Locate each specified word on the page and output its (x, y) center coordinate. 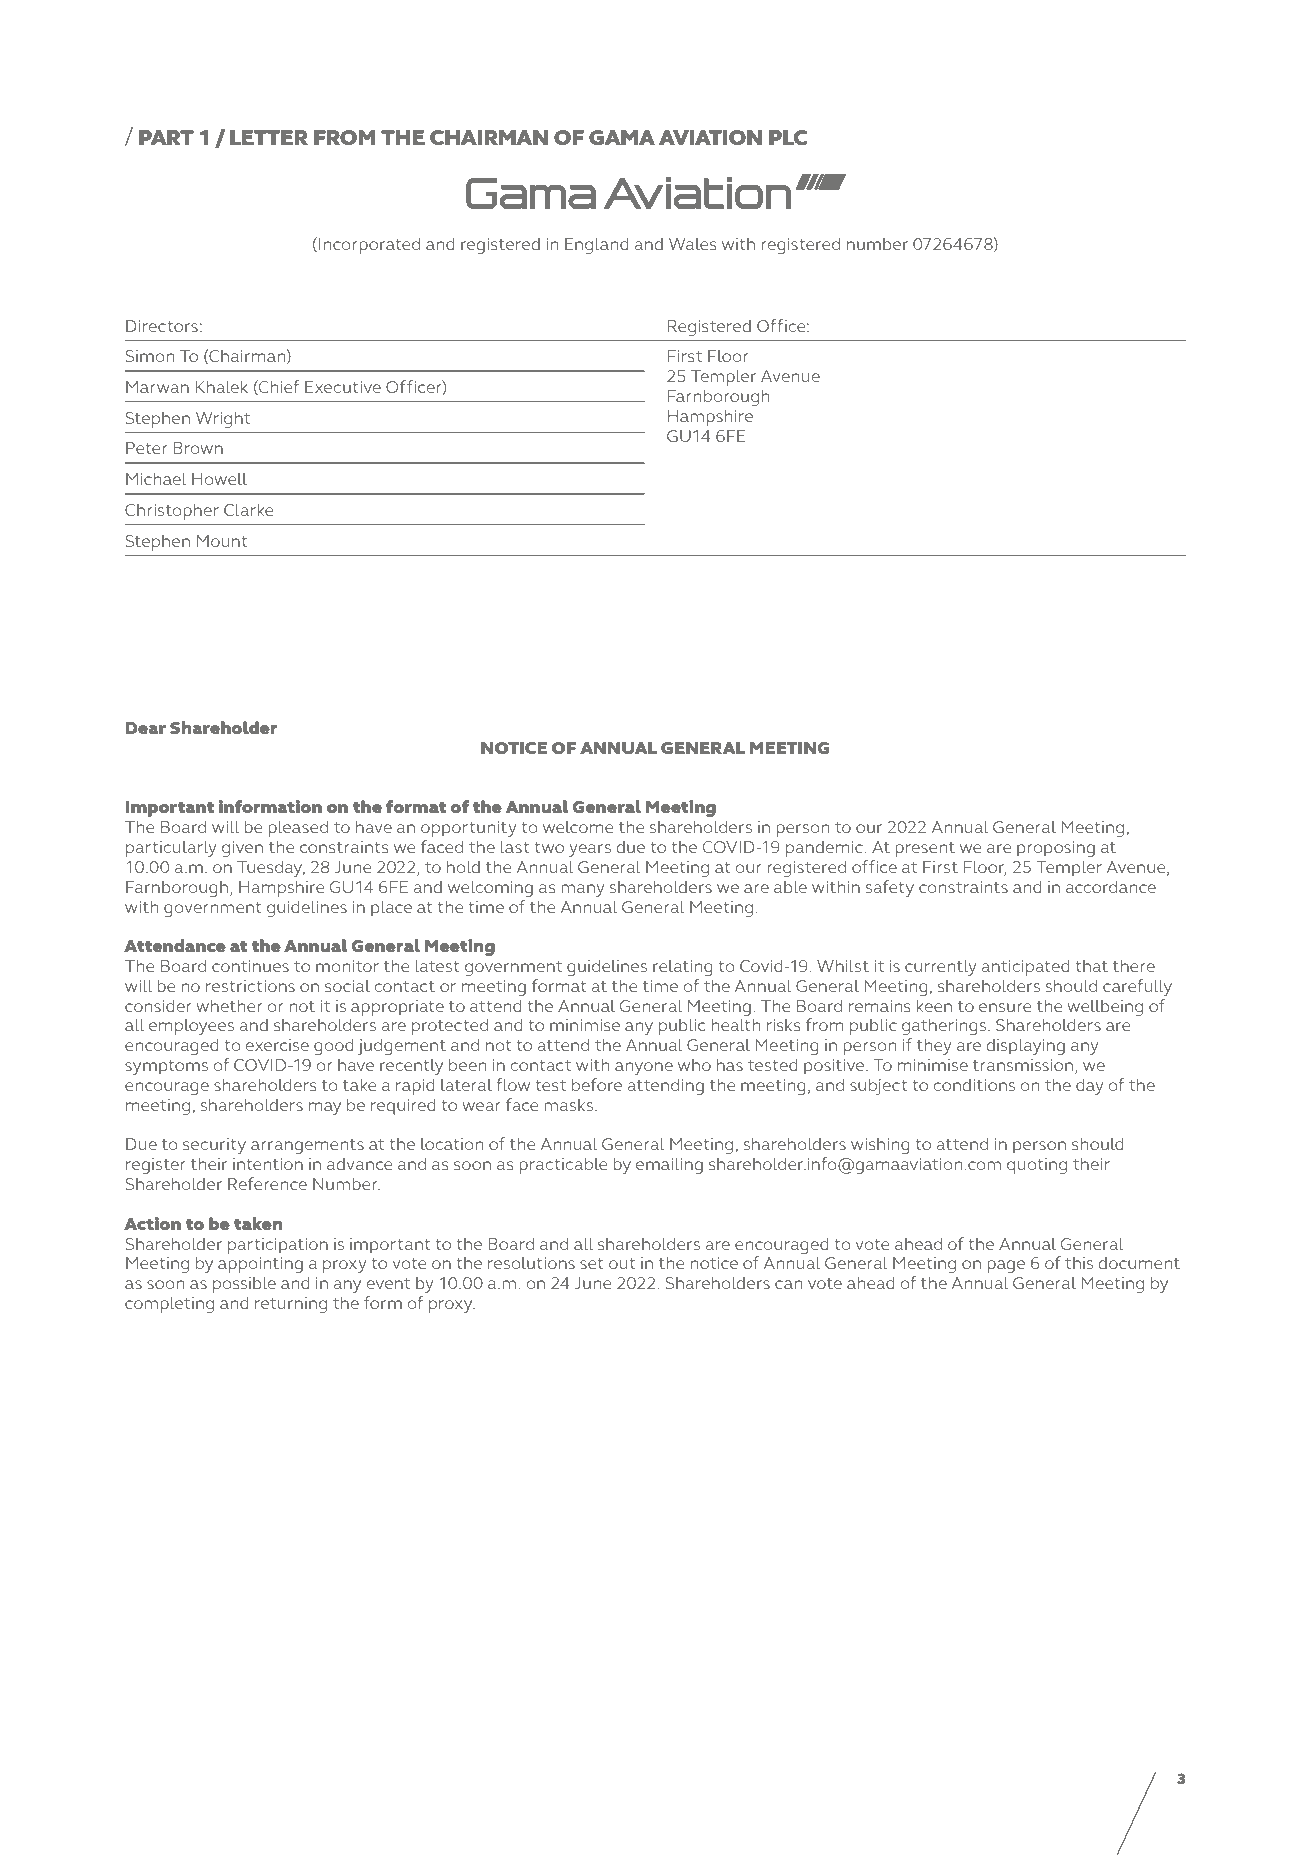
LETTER (269, 137)
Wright (223, 419)
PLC (788, 137)
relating (683, 968)
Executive (343, 387)
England (597, 245)
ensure (1005, 1007)
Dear (145, 728)
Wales (693, 244)
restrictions (250, 986)
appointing (260, 1265)
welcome (578, 827)
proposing (1056, 849)
